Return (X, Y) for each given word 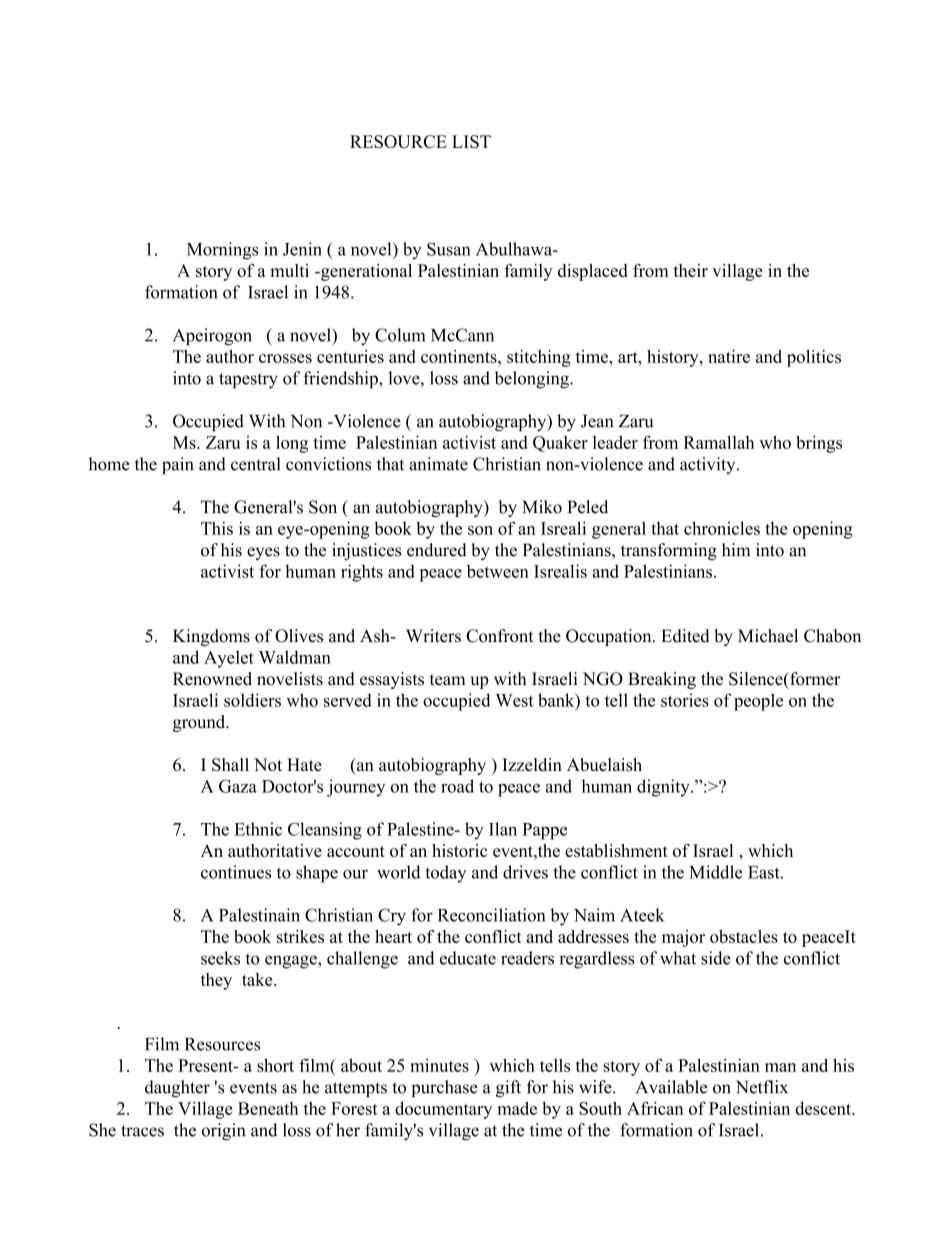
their (691, 270)
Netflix (762, 1087)
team (448, 680)
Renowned (212, 679)
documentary (443, 1110)
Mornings (222, 251)
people (758, 702)
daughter (177, 1089)
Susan (449, 249)
